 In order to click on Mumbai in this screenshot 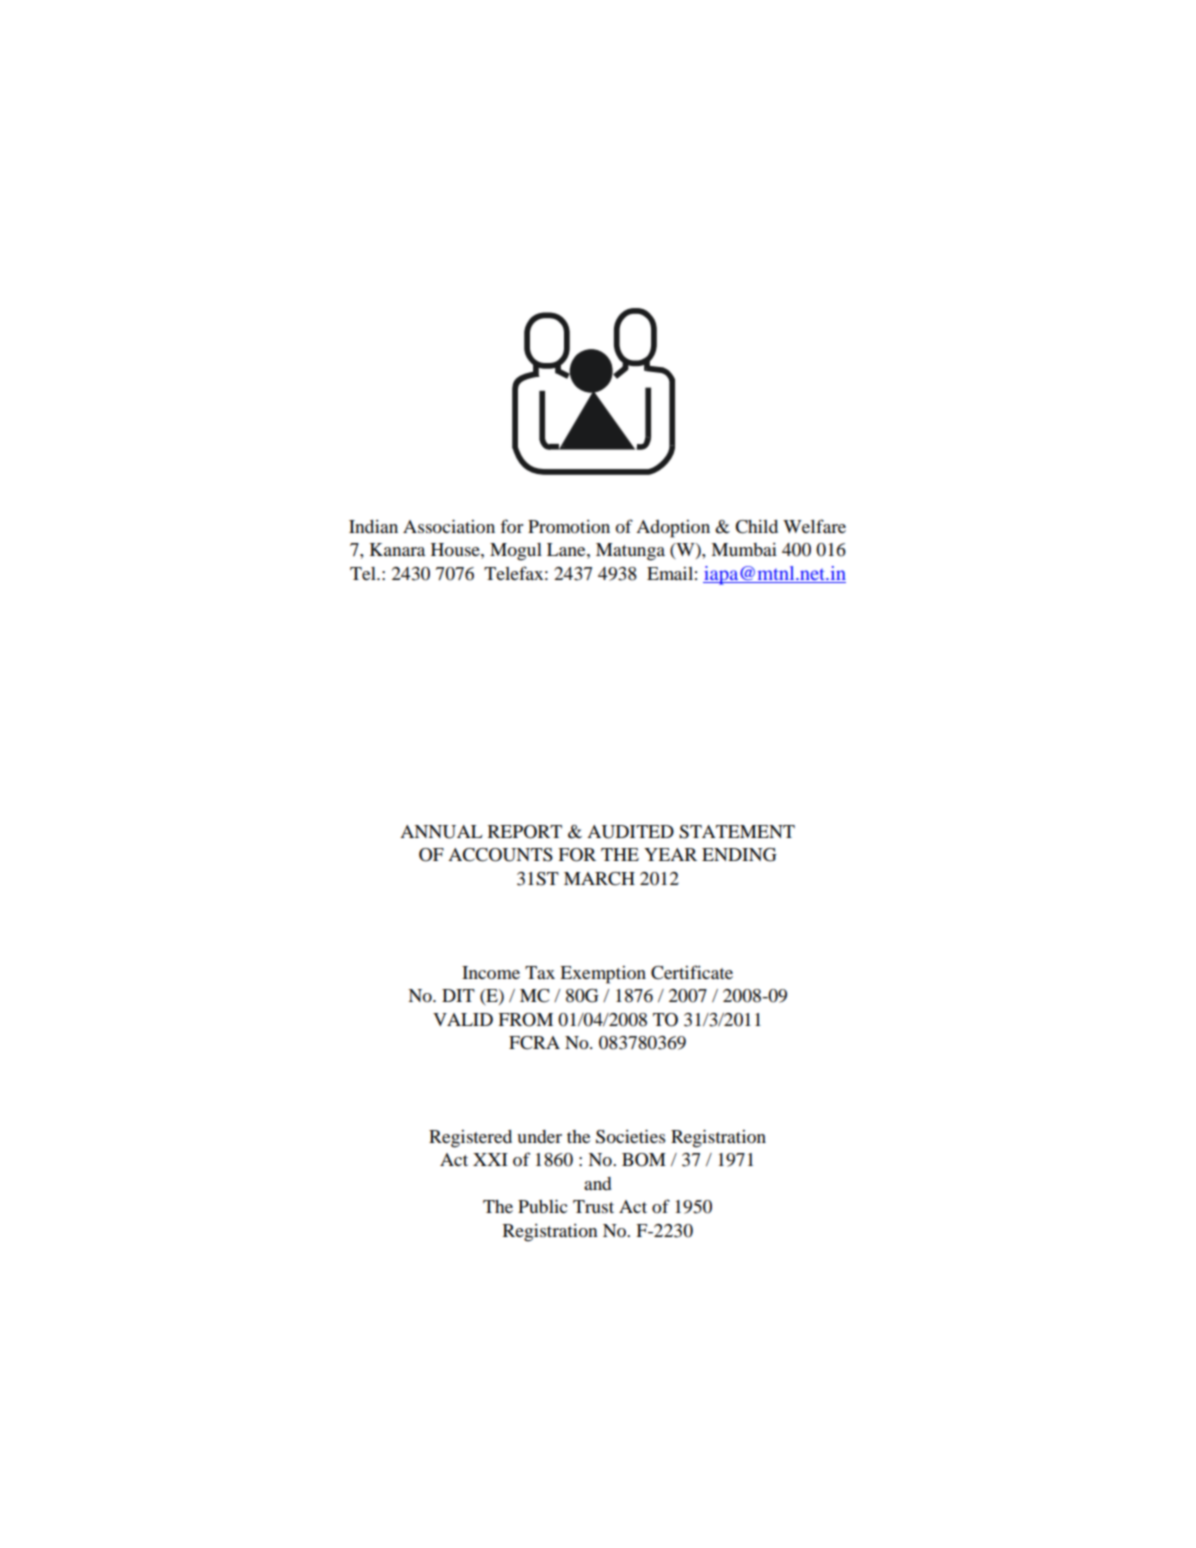, I will do `click(744, 549)`.
